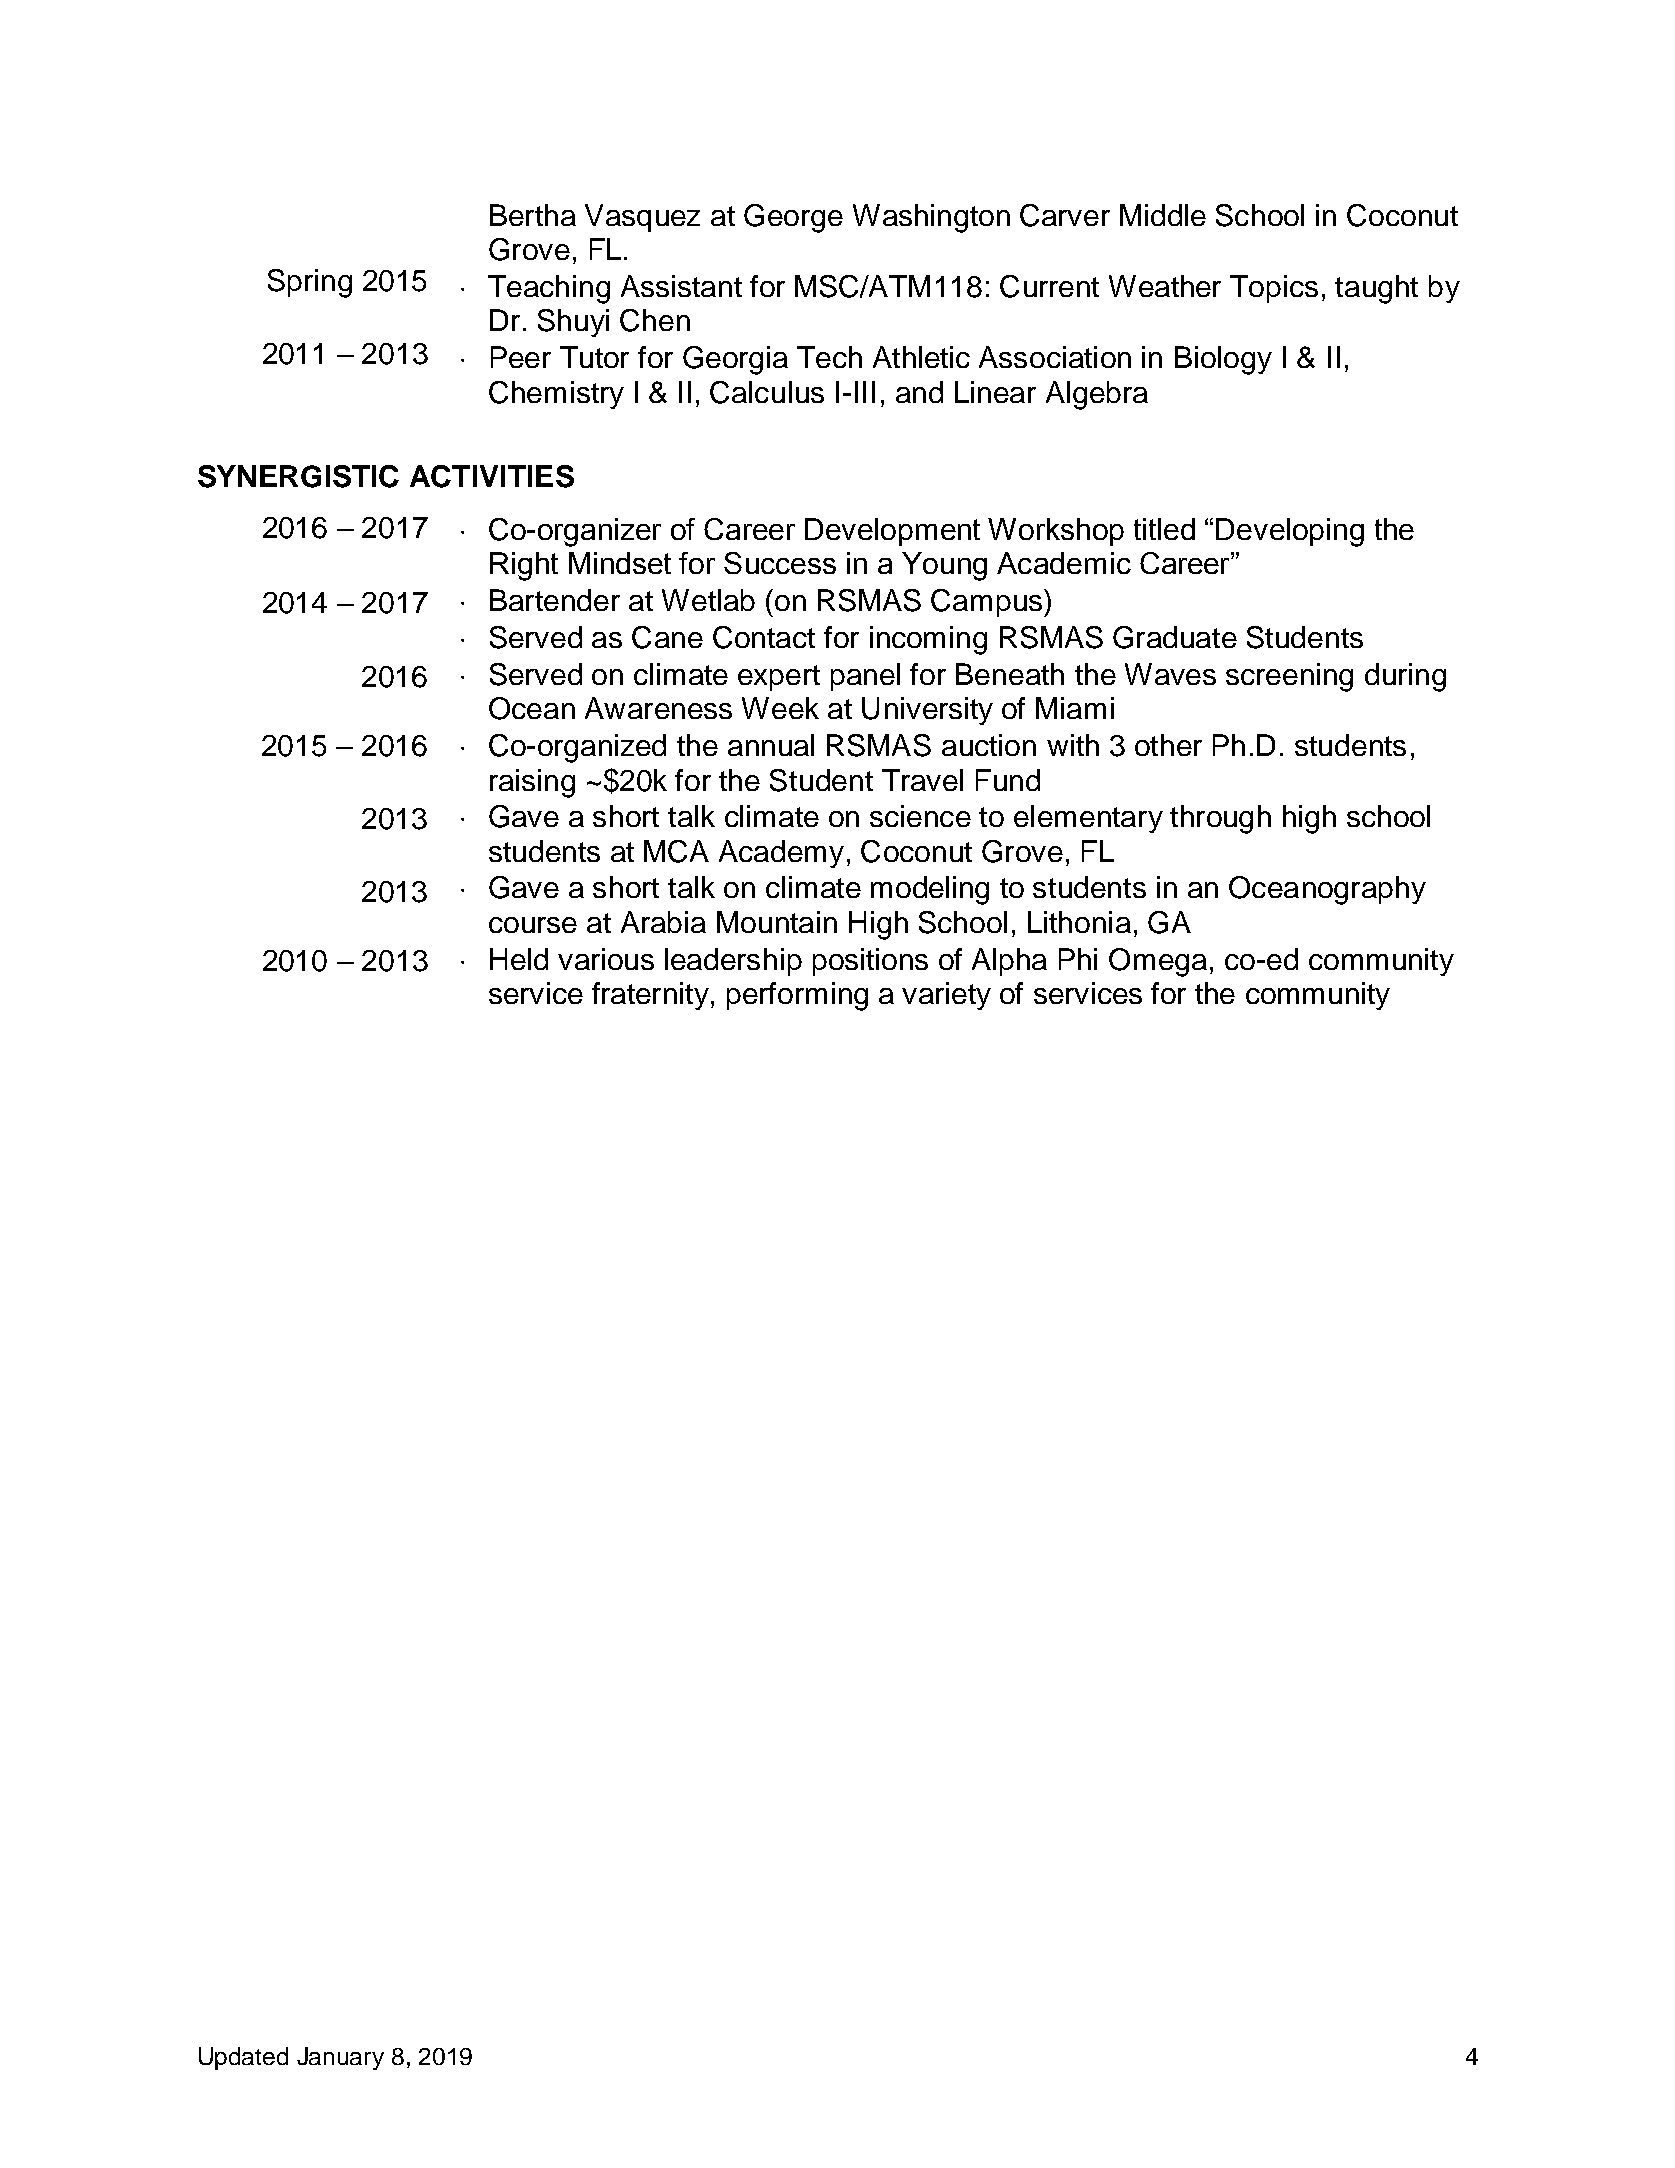 The image size is (1675, 2168). What do you see at coordinates (797, 996) in the page?
I see `performing` at bounding box center [797, 996].
